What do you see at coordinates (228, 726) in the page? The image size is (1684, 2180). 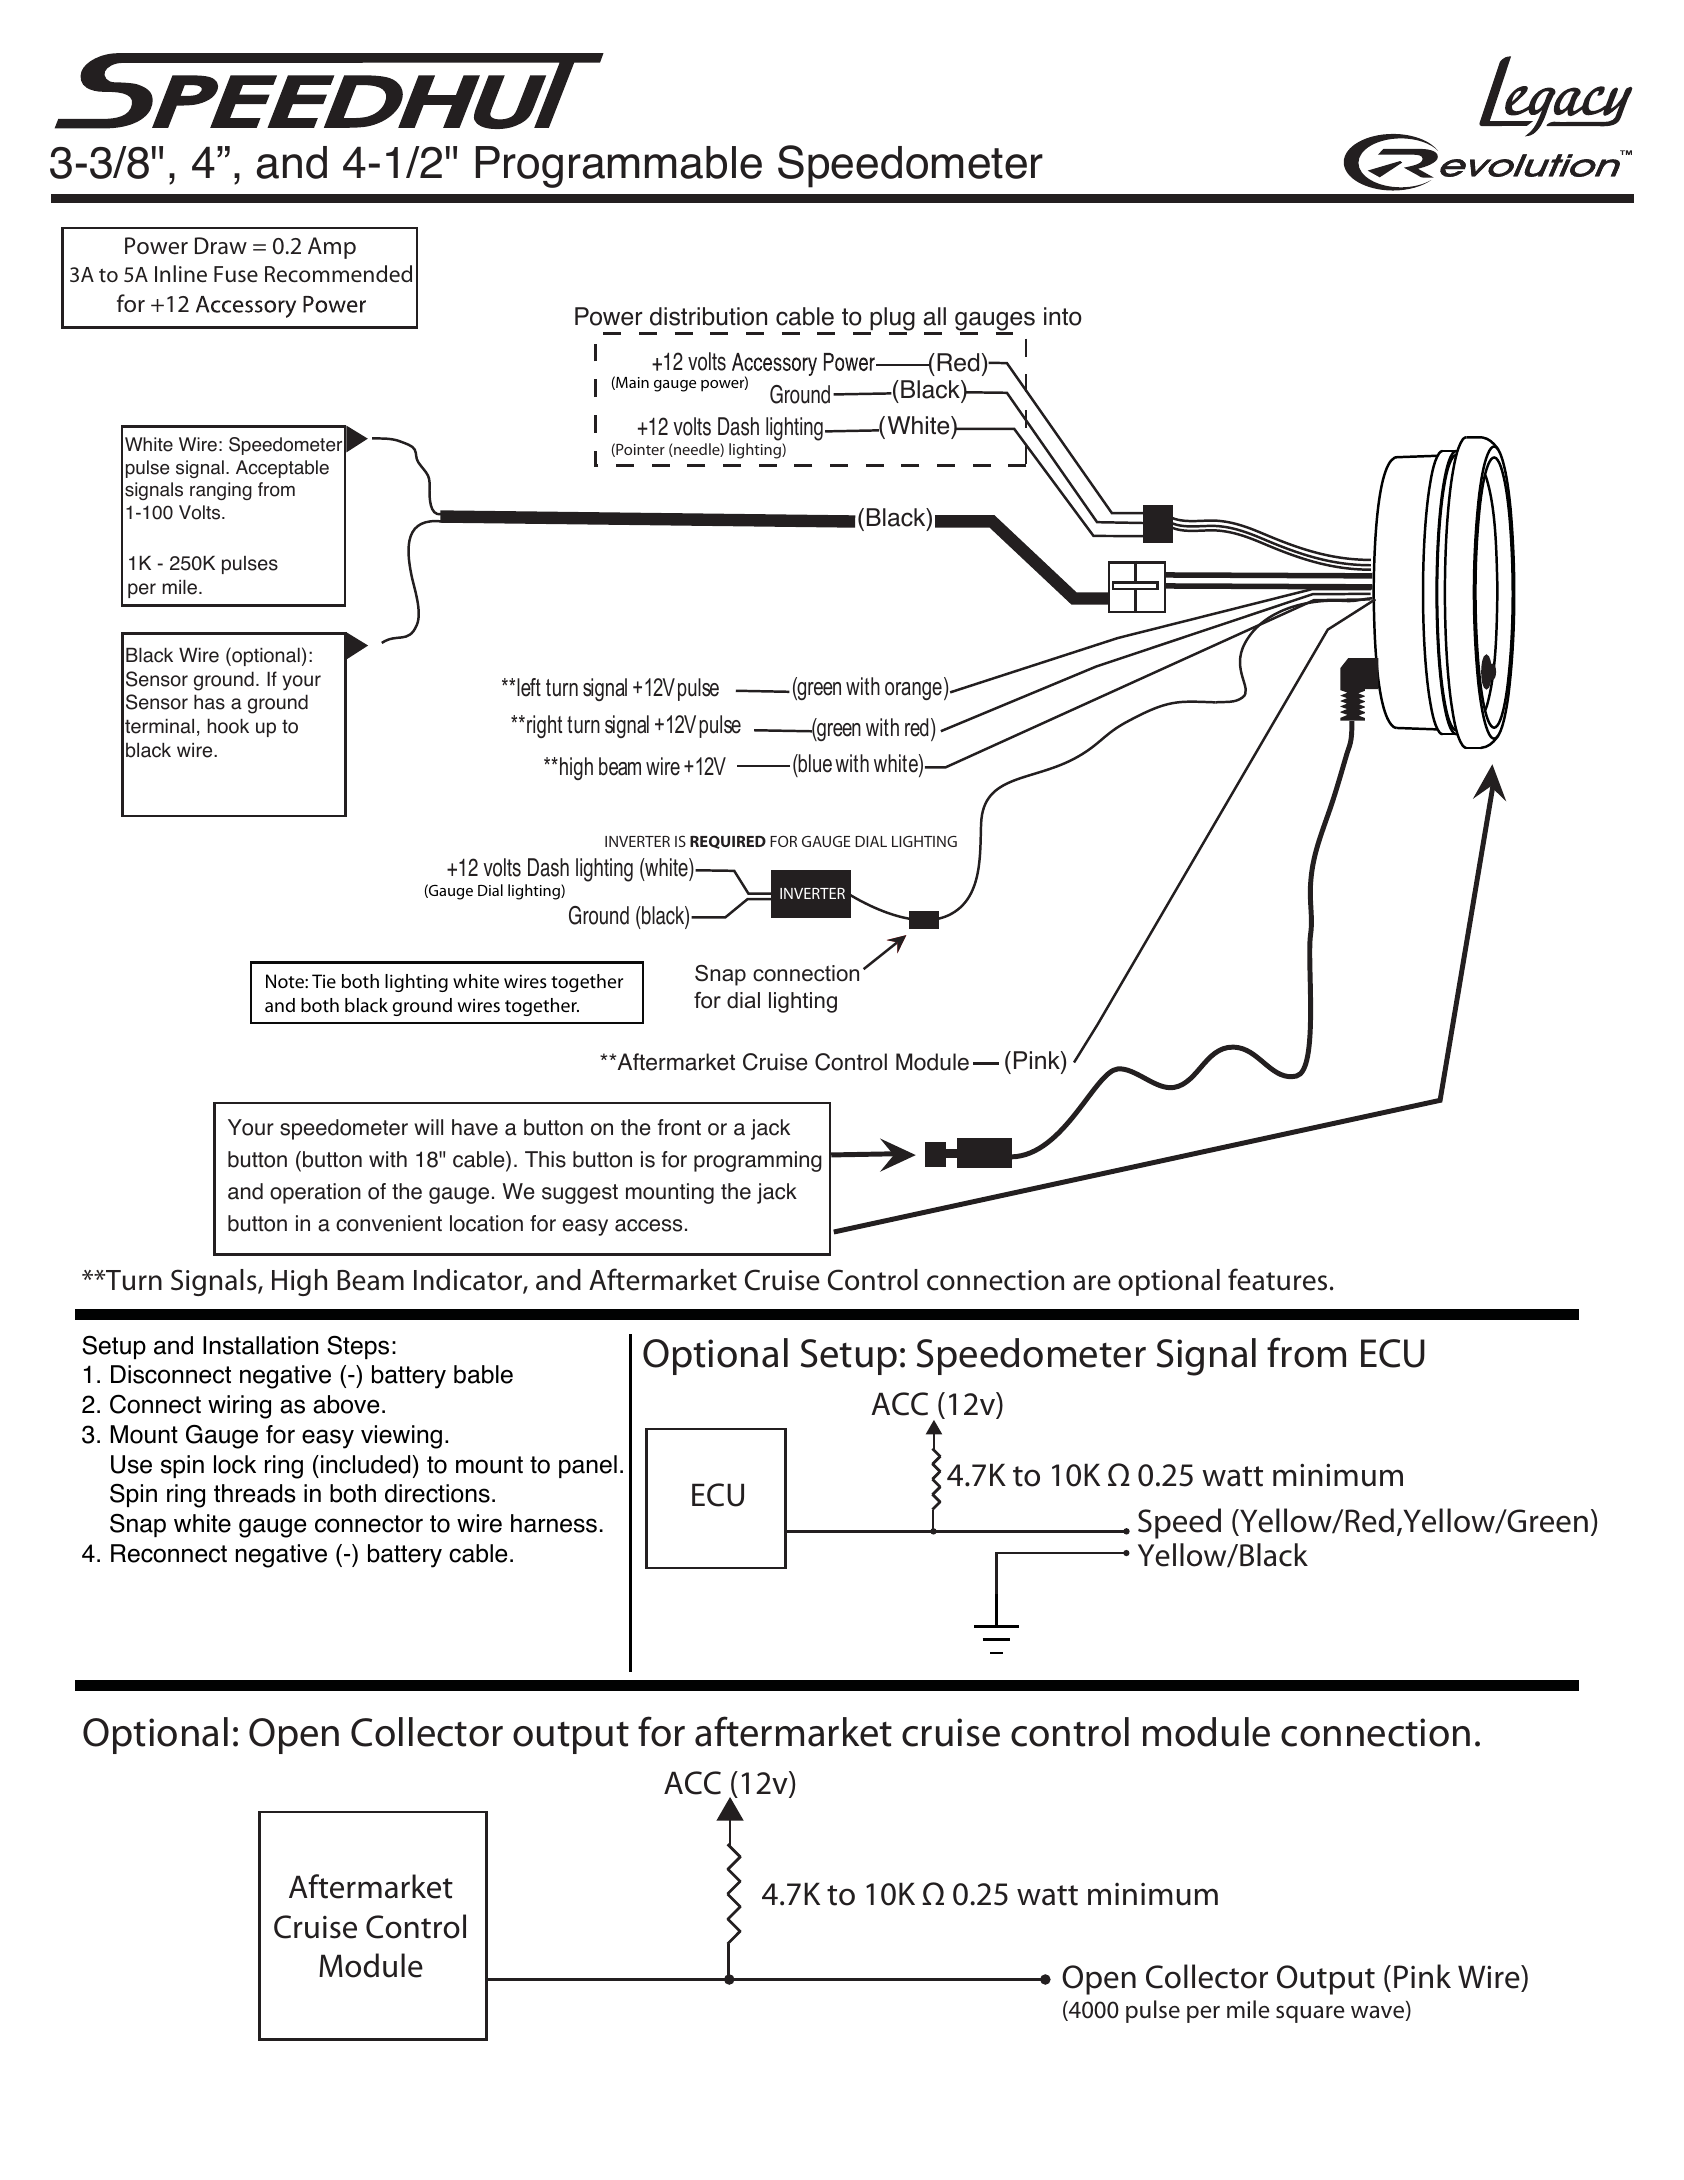 I see `hook` at bounding box center [228, 726].
